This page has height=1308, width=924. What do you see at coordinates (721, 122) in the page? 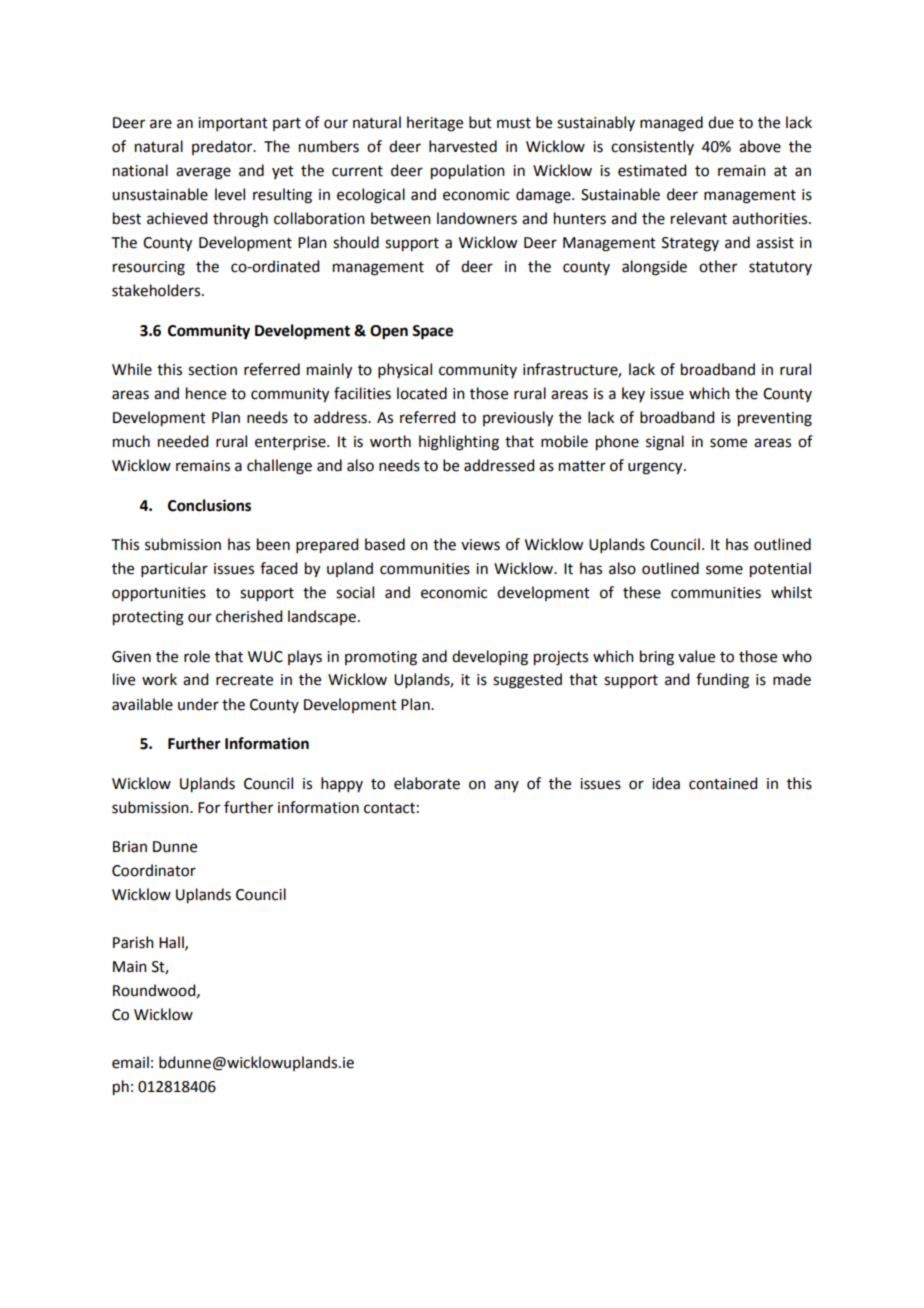
I see `due` at bounding box center [721, 122].
